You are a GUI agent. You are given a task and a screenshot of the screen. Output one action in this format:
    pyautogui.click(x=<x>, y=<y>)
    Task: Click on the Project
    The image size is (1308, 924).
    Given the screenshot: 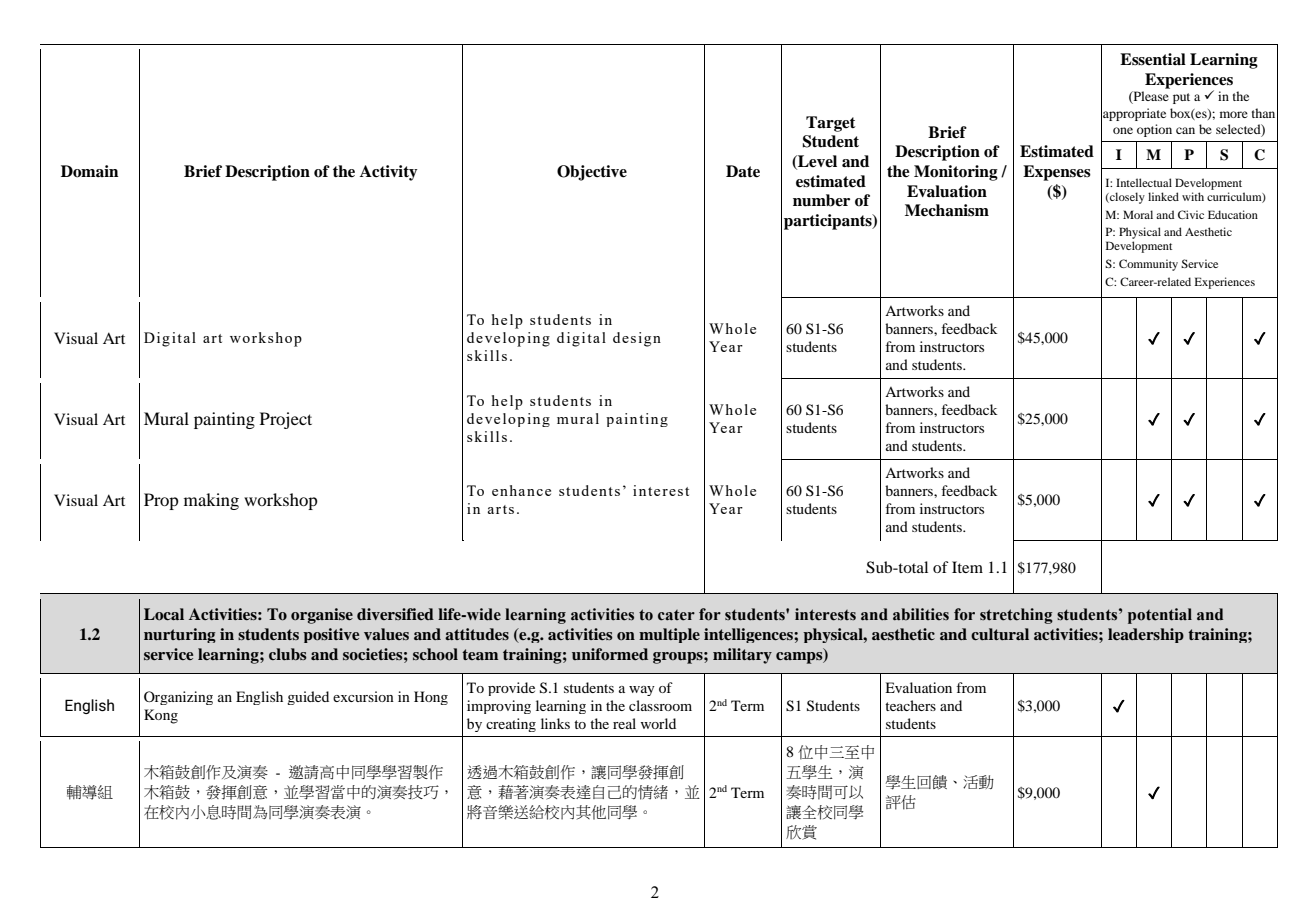 What is the action you would take?
    pyautogui.click(x=286, y=420)
